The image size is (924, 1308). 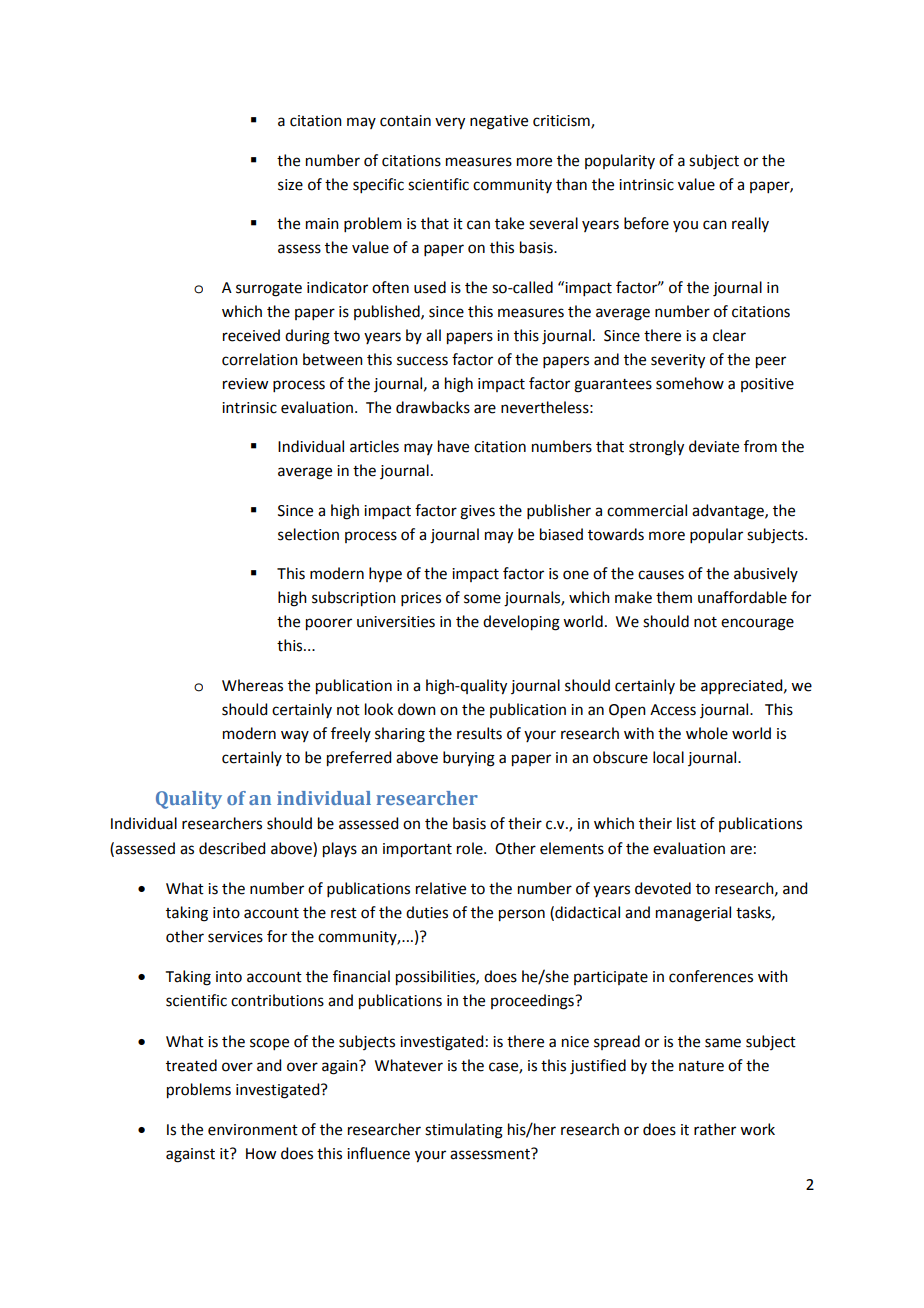 I want to click on selection, so click(x=308, y=534).
